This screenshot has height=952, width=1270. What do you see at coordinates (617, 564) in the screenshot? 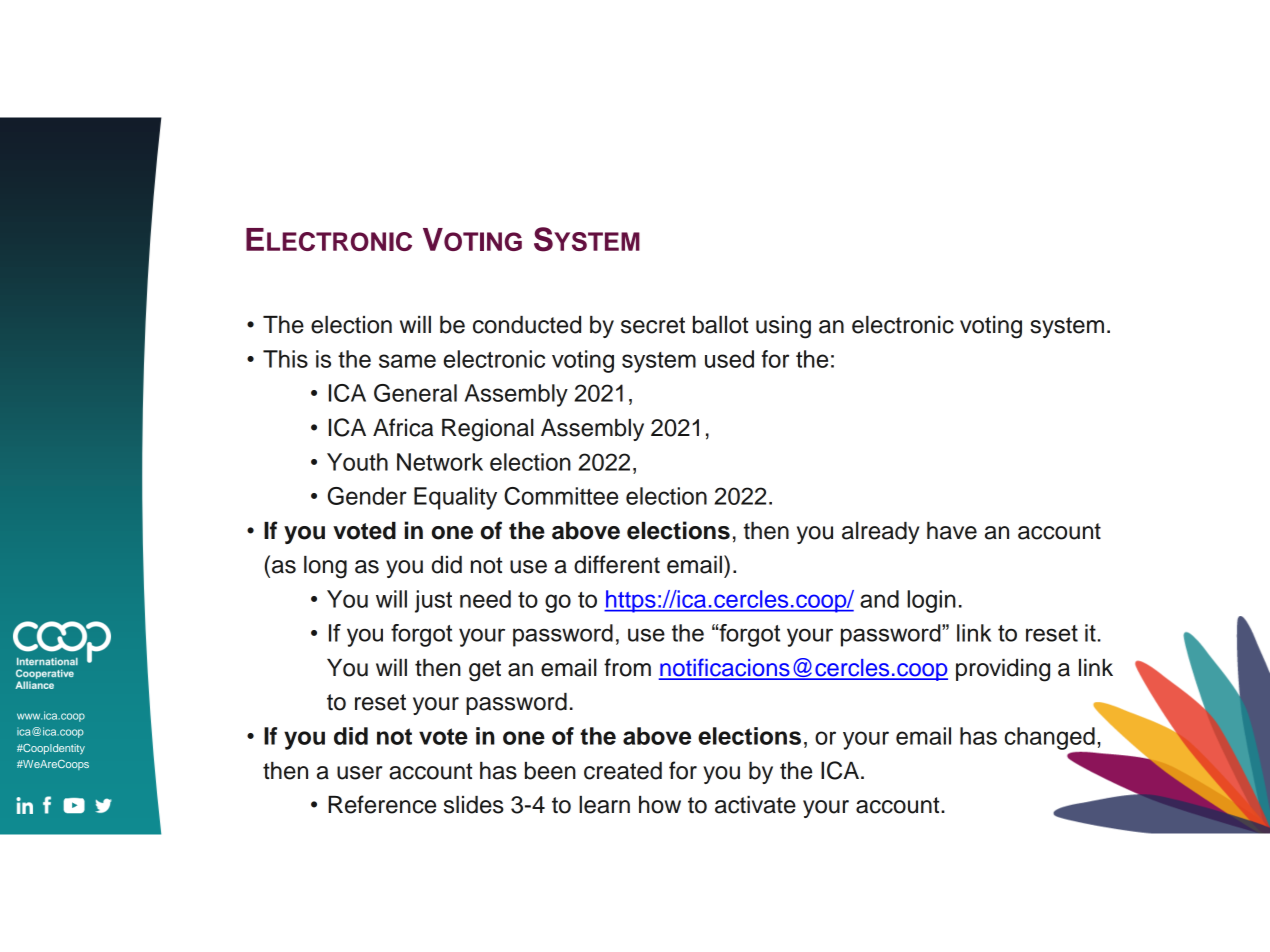
I see `different` at bounding box center [617, 564].
